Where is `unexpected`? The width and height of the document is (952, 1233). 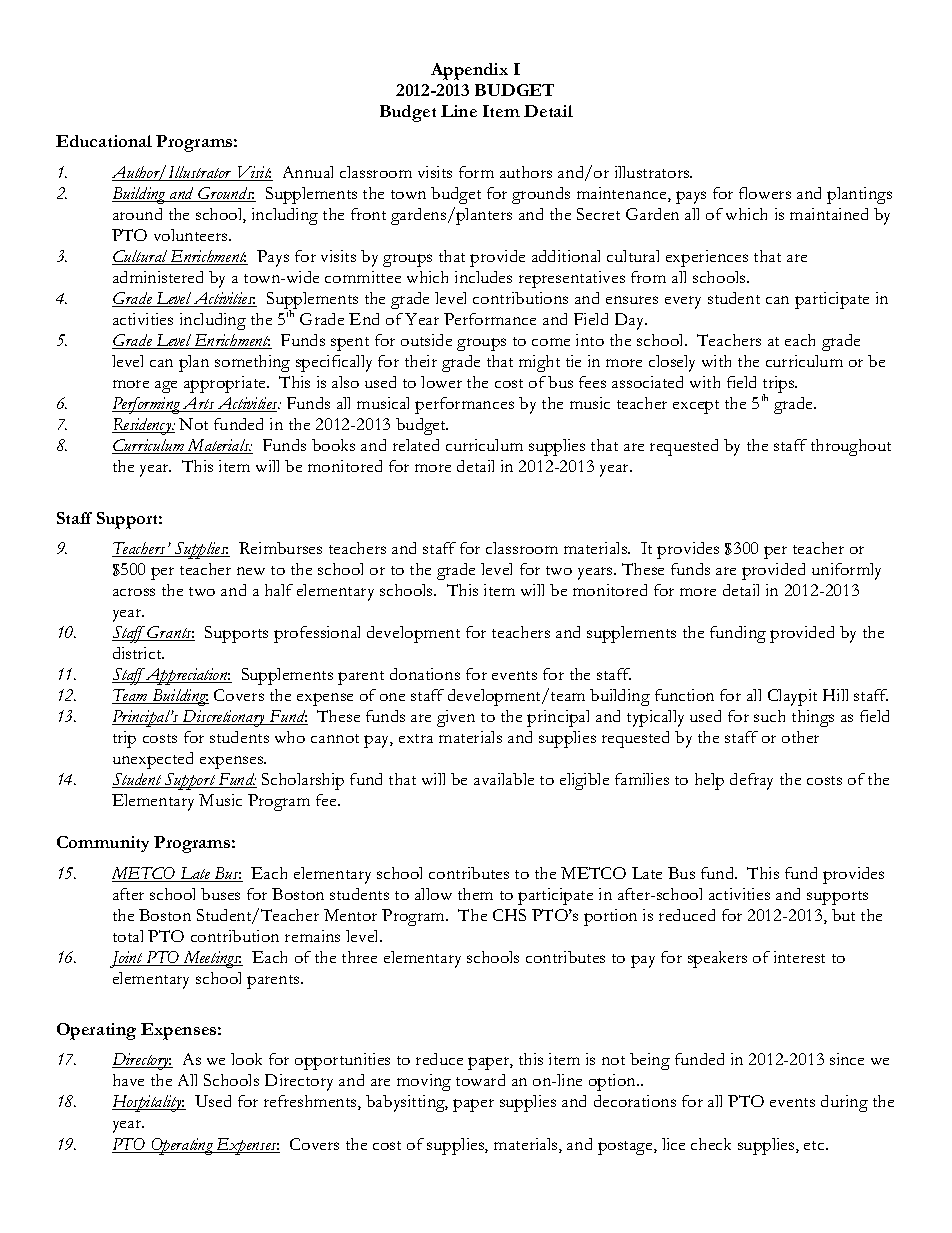 unexpected is located at coordinates (153, 760).
